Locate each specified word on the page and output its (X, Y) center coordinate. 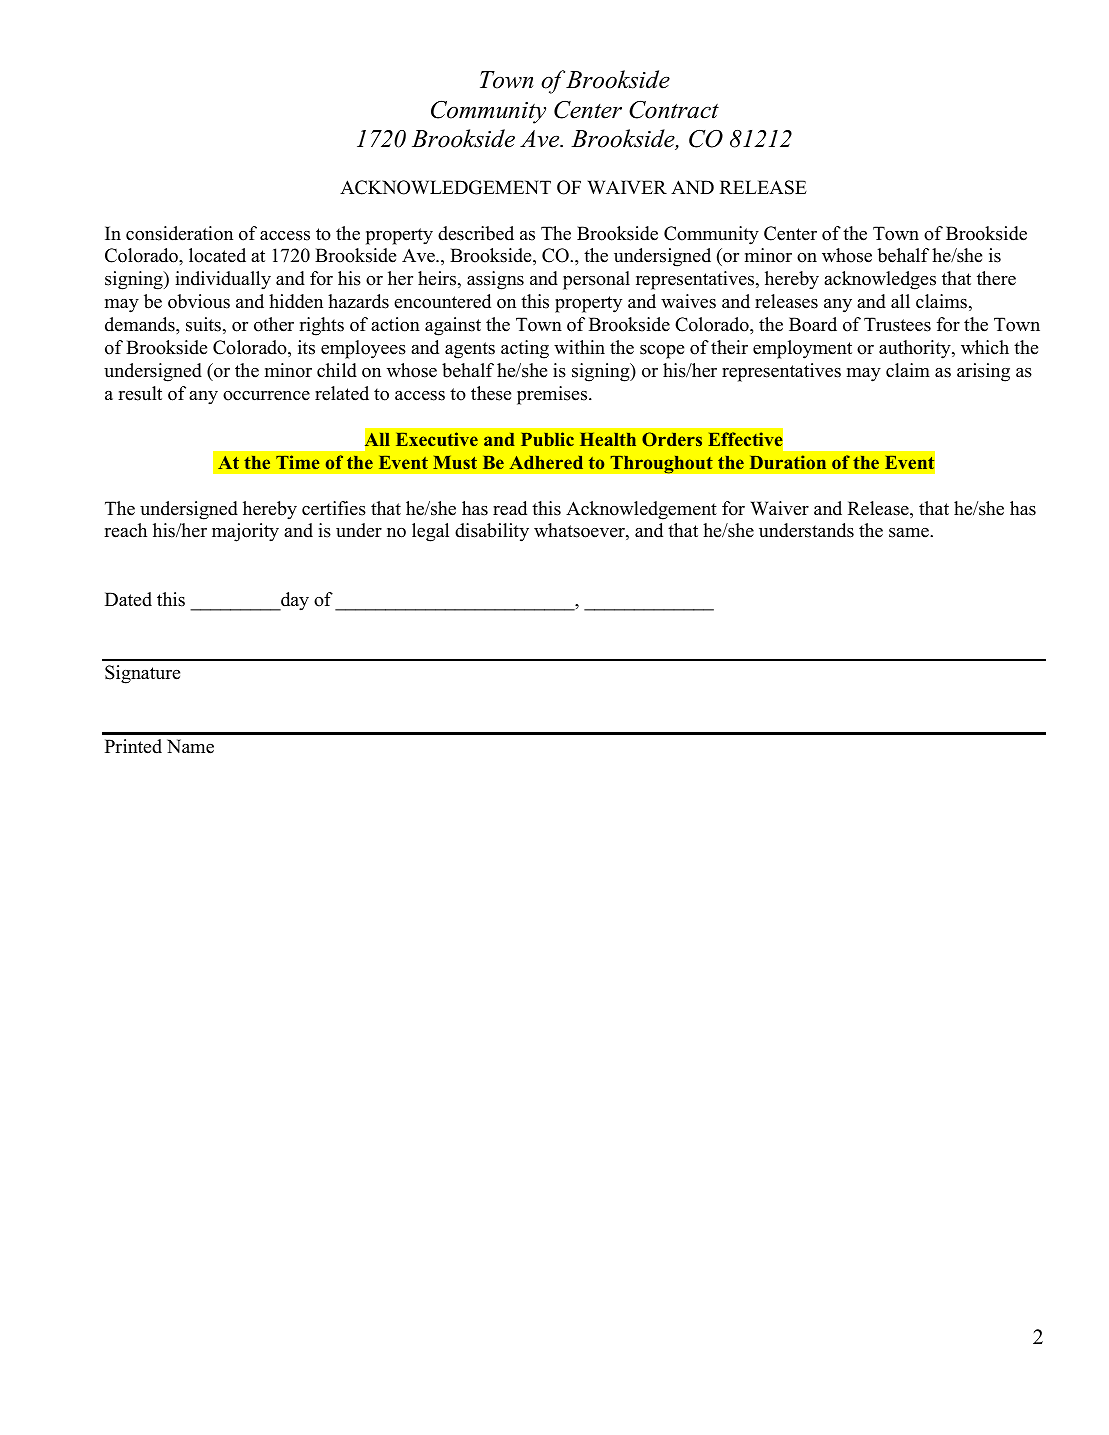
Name (190, 746)
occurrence (266, 396)
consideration (179, 233)
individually (223, 280)
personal (596, 280)
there (996, 278)
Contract (674, 110)
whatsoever (580, 531)
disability (492, 532)
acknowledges (880, 280)
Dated (128, 599)
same (910, 533)
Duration (788, 462)
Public (547, 439)
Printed (133, 746)
